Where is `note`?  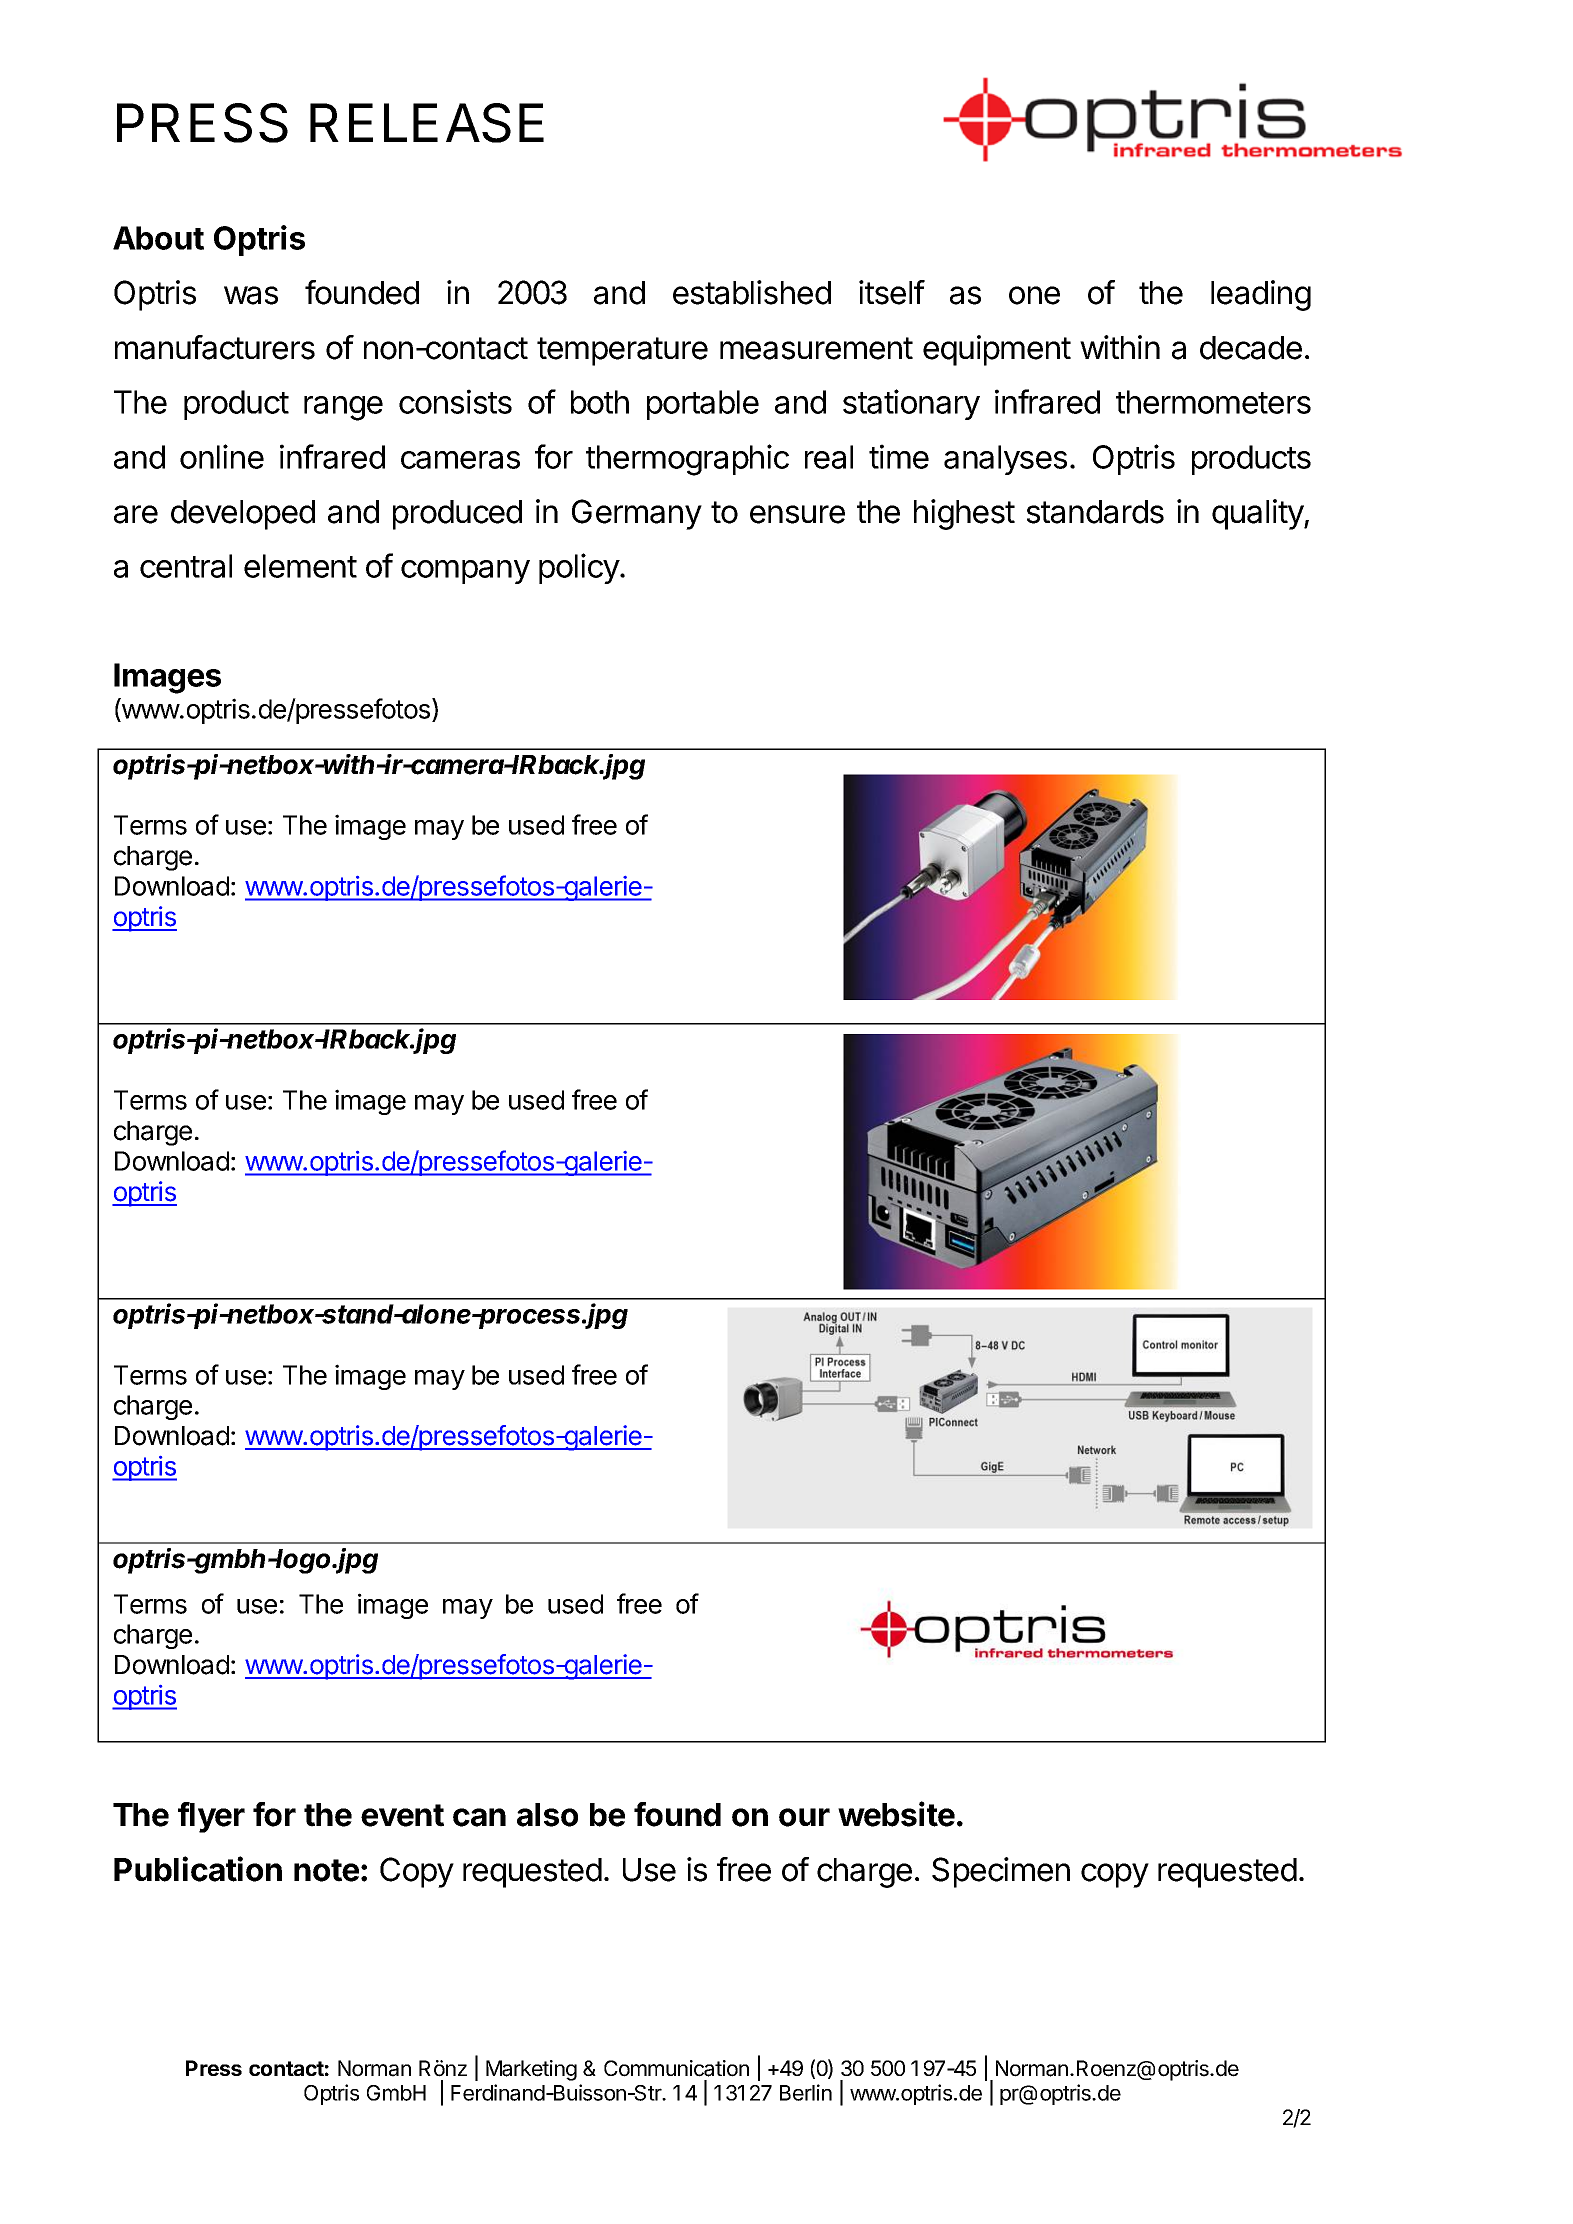 note is located at coordinates (326, 1870).
